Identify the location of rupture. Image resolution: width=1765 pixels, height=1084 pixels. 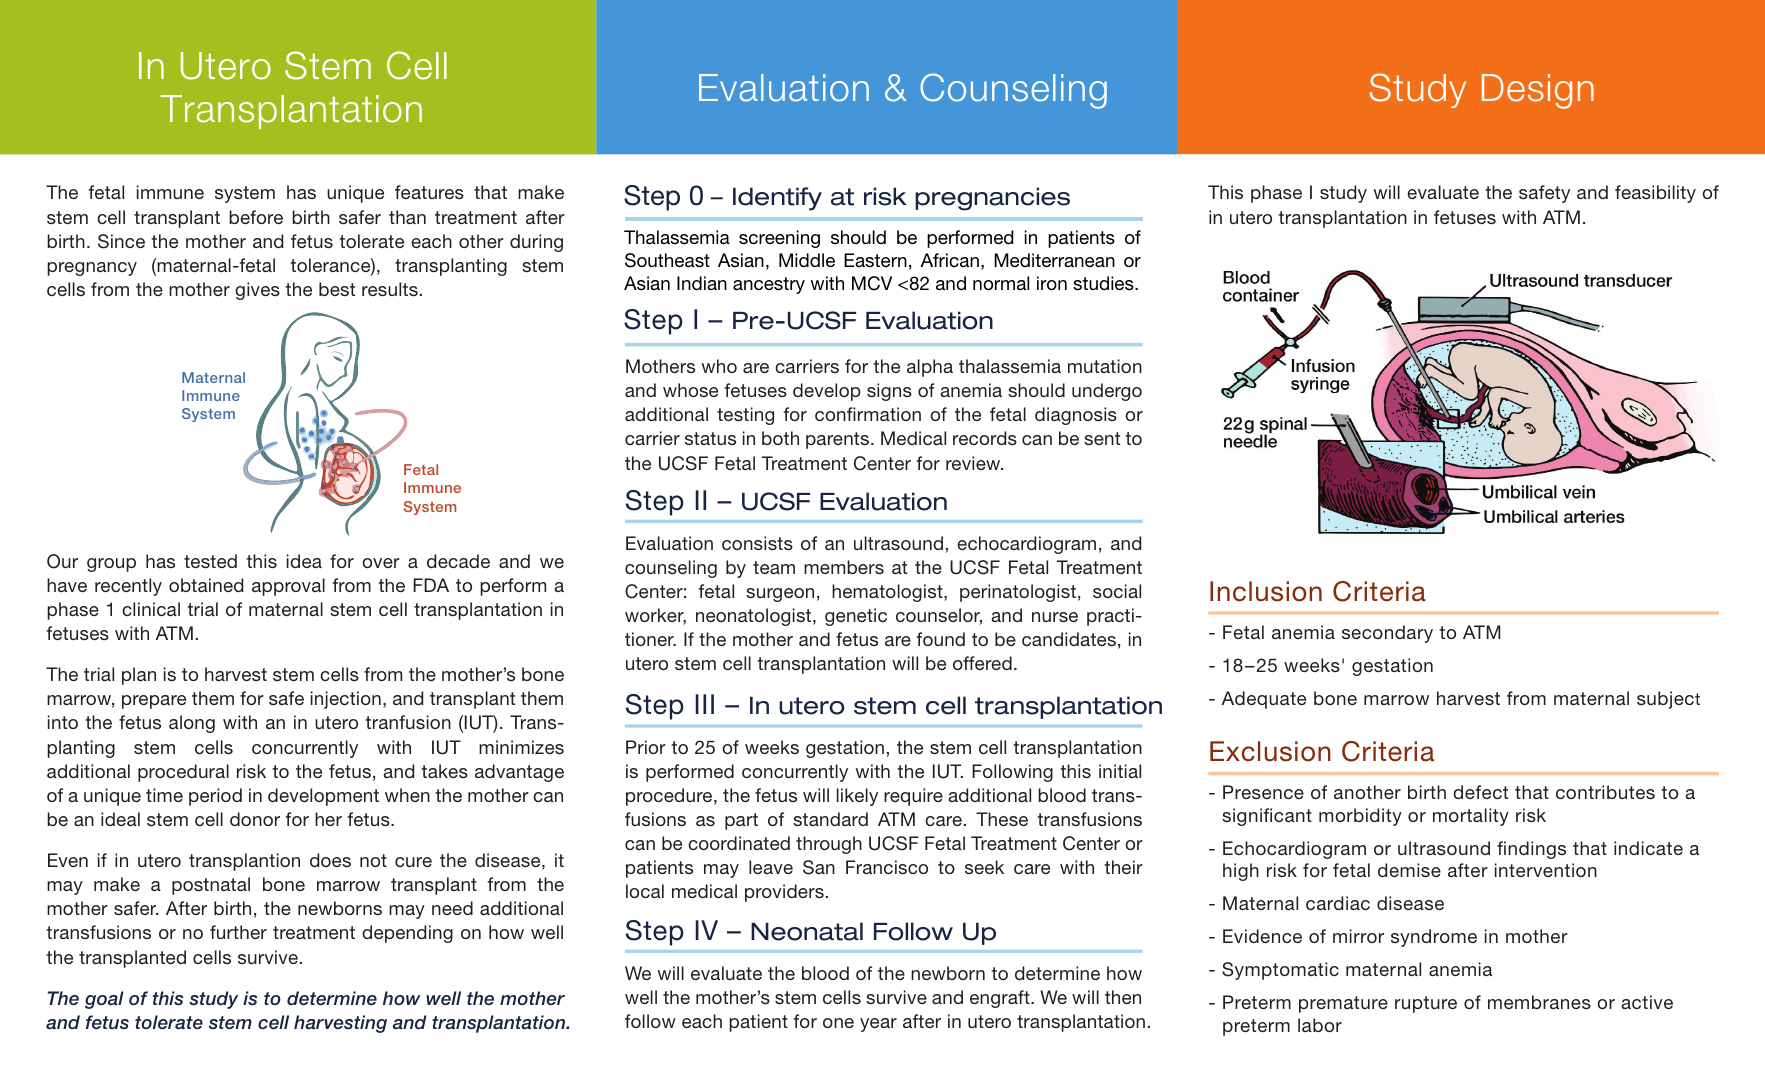
(1426, 1004).
